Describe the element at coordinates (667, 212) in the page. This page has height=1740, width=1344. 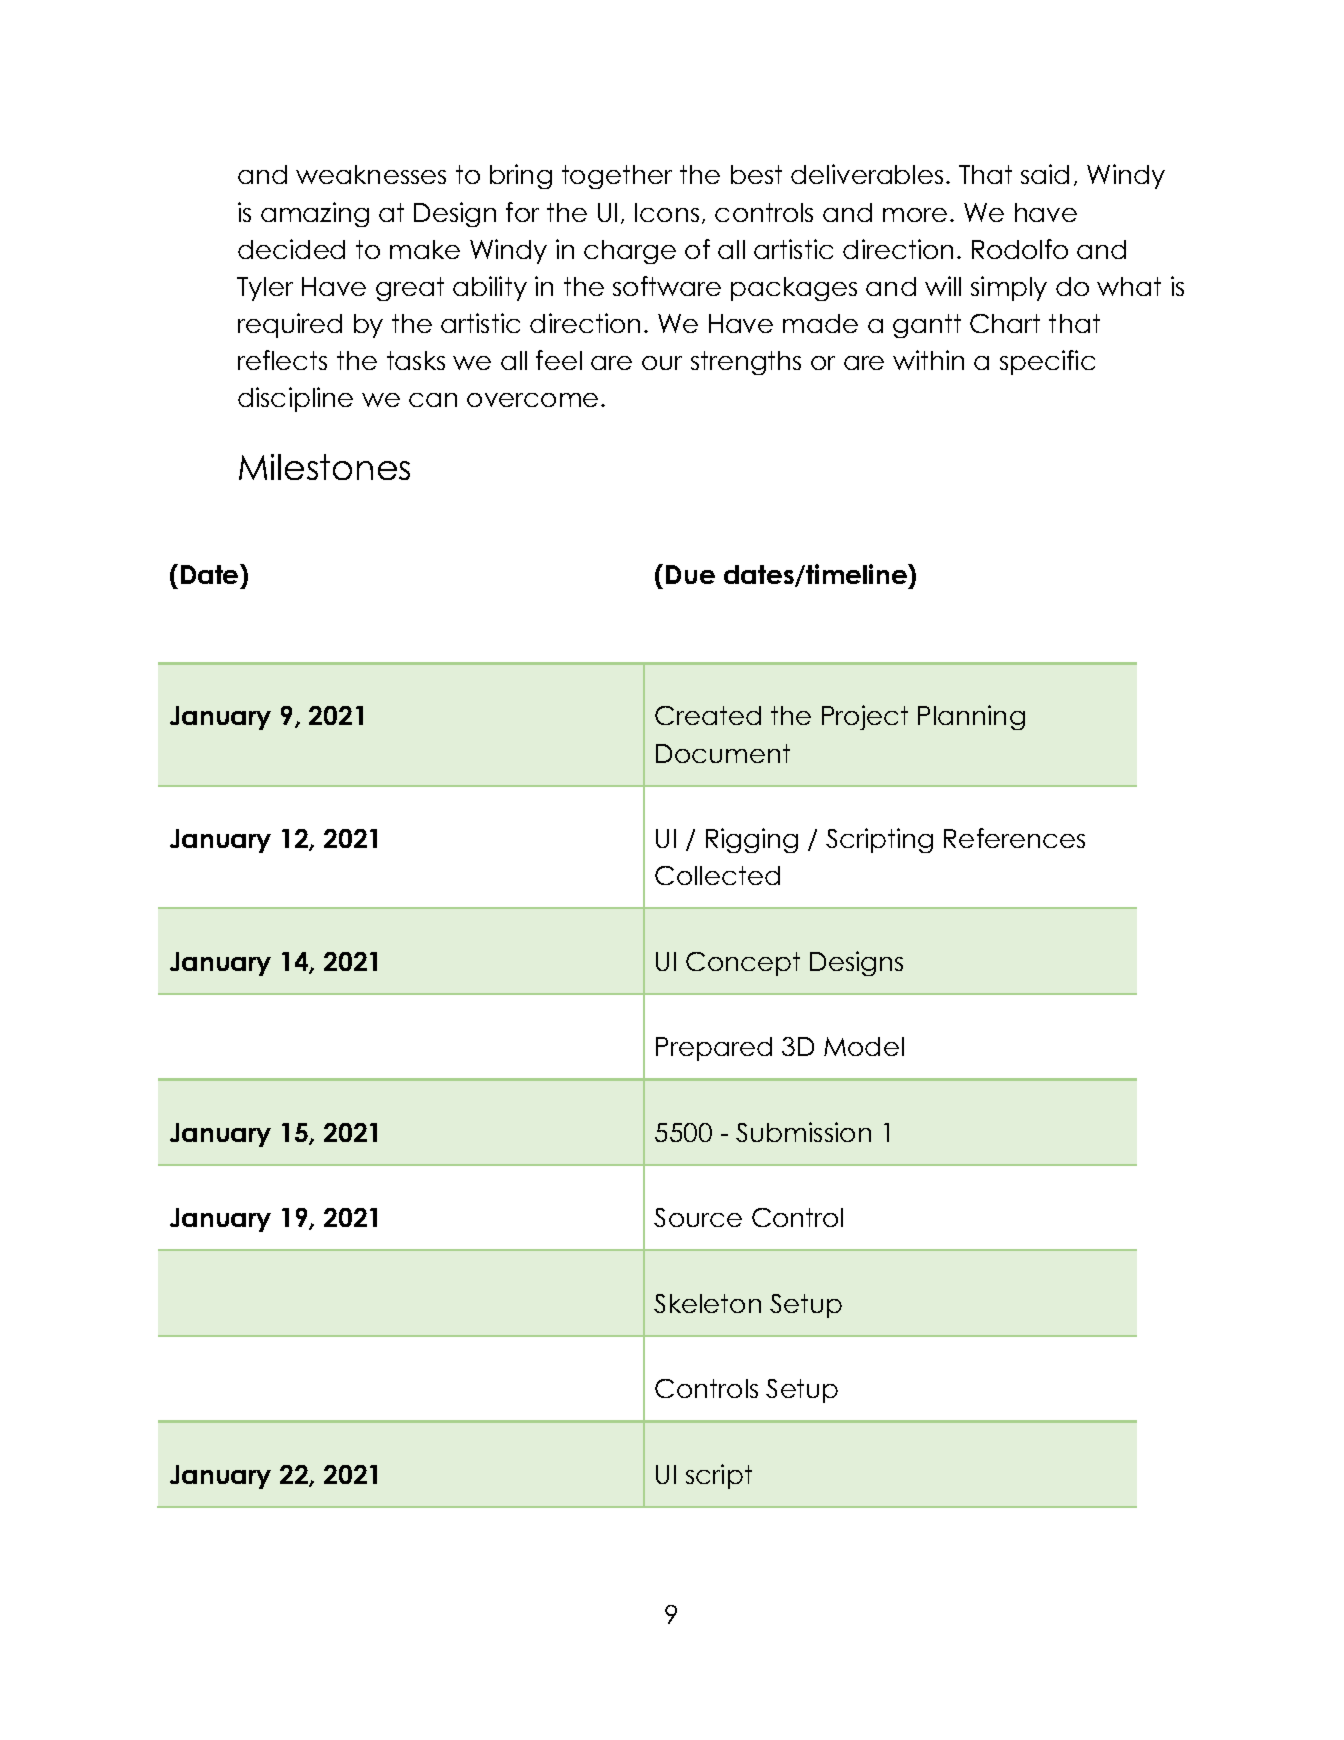
I see `Icons` at that location.
